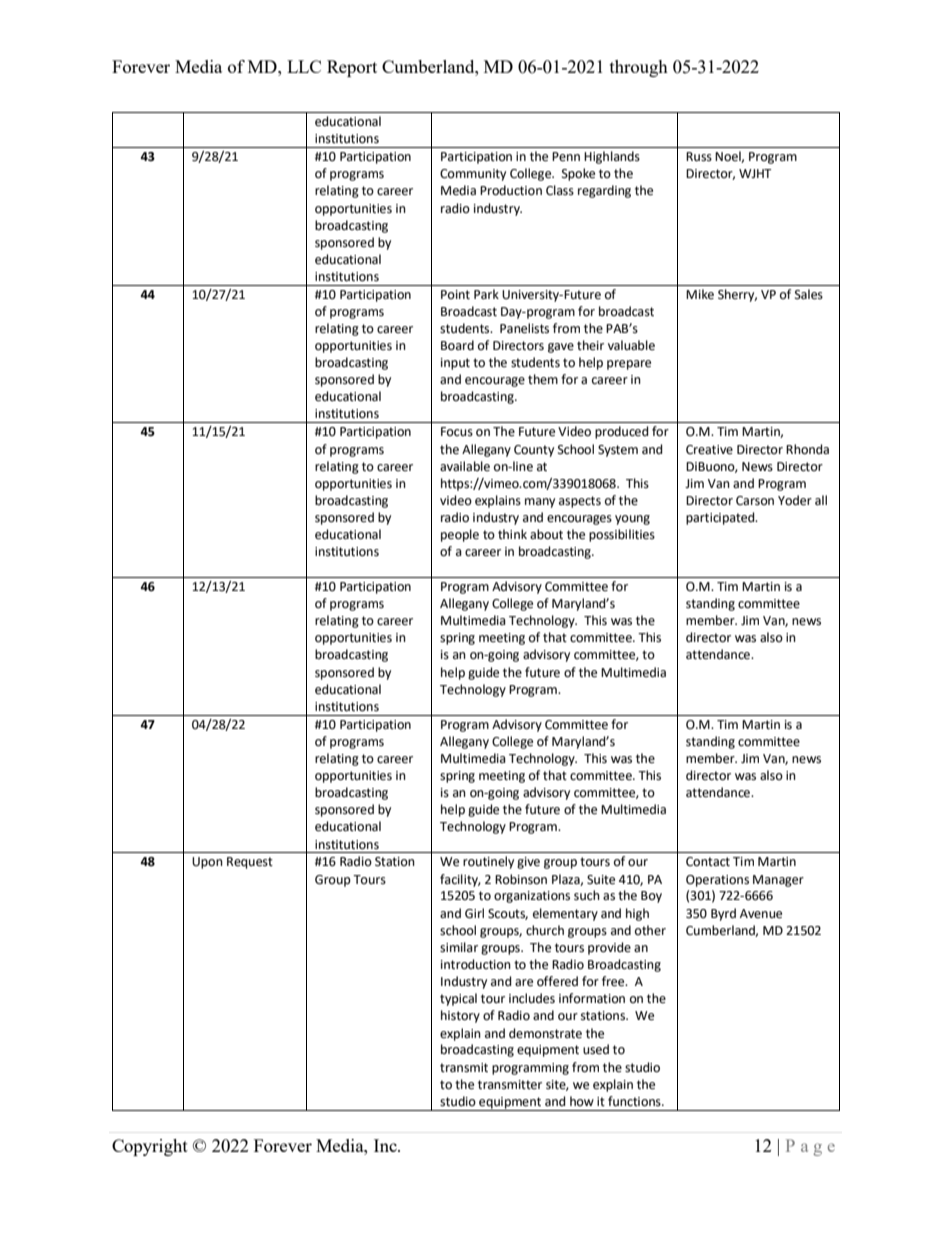 This screenshot has width=952, height=1233. Describe the element at coordinates (455, 295) in the screenshot. I see `Point` at that location.
